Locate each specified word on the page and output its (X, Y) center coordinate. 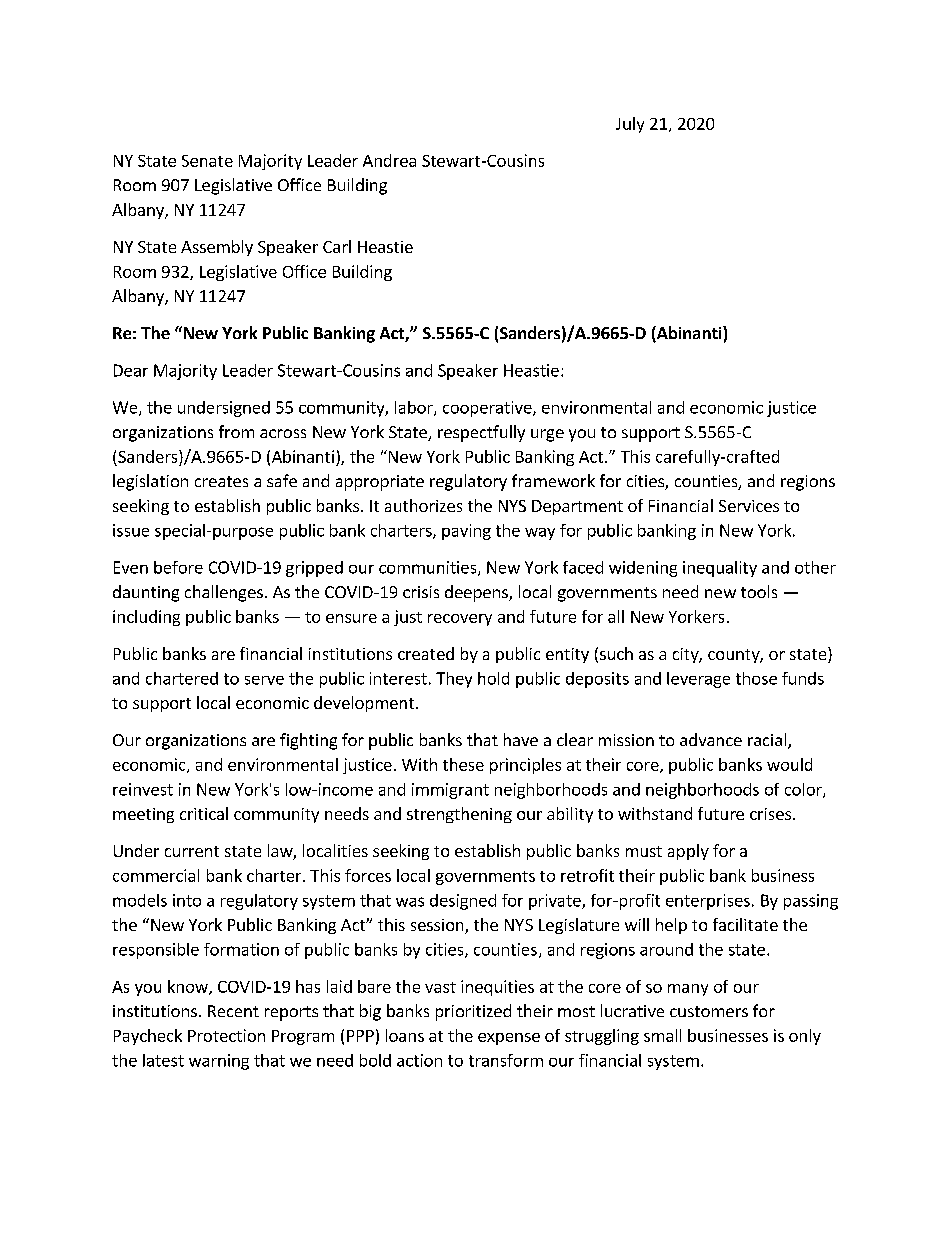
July (630, 125)
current (192, 851)
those (756, 678)
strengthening (459, 815)
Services (749, 506)
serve (264, 680)
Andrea (389, 160)
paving (466, 532)
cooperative (488, 409)
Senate (207, 161)
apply (688, 852)
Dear (131, 370)
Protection (226, 1035)
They (454, 680)
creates (221, 481)
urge (547, 435)
